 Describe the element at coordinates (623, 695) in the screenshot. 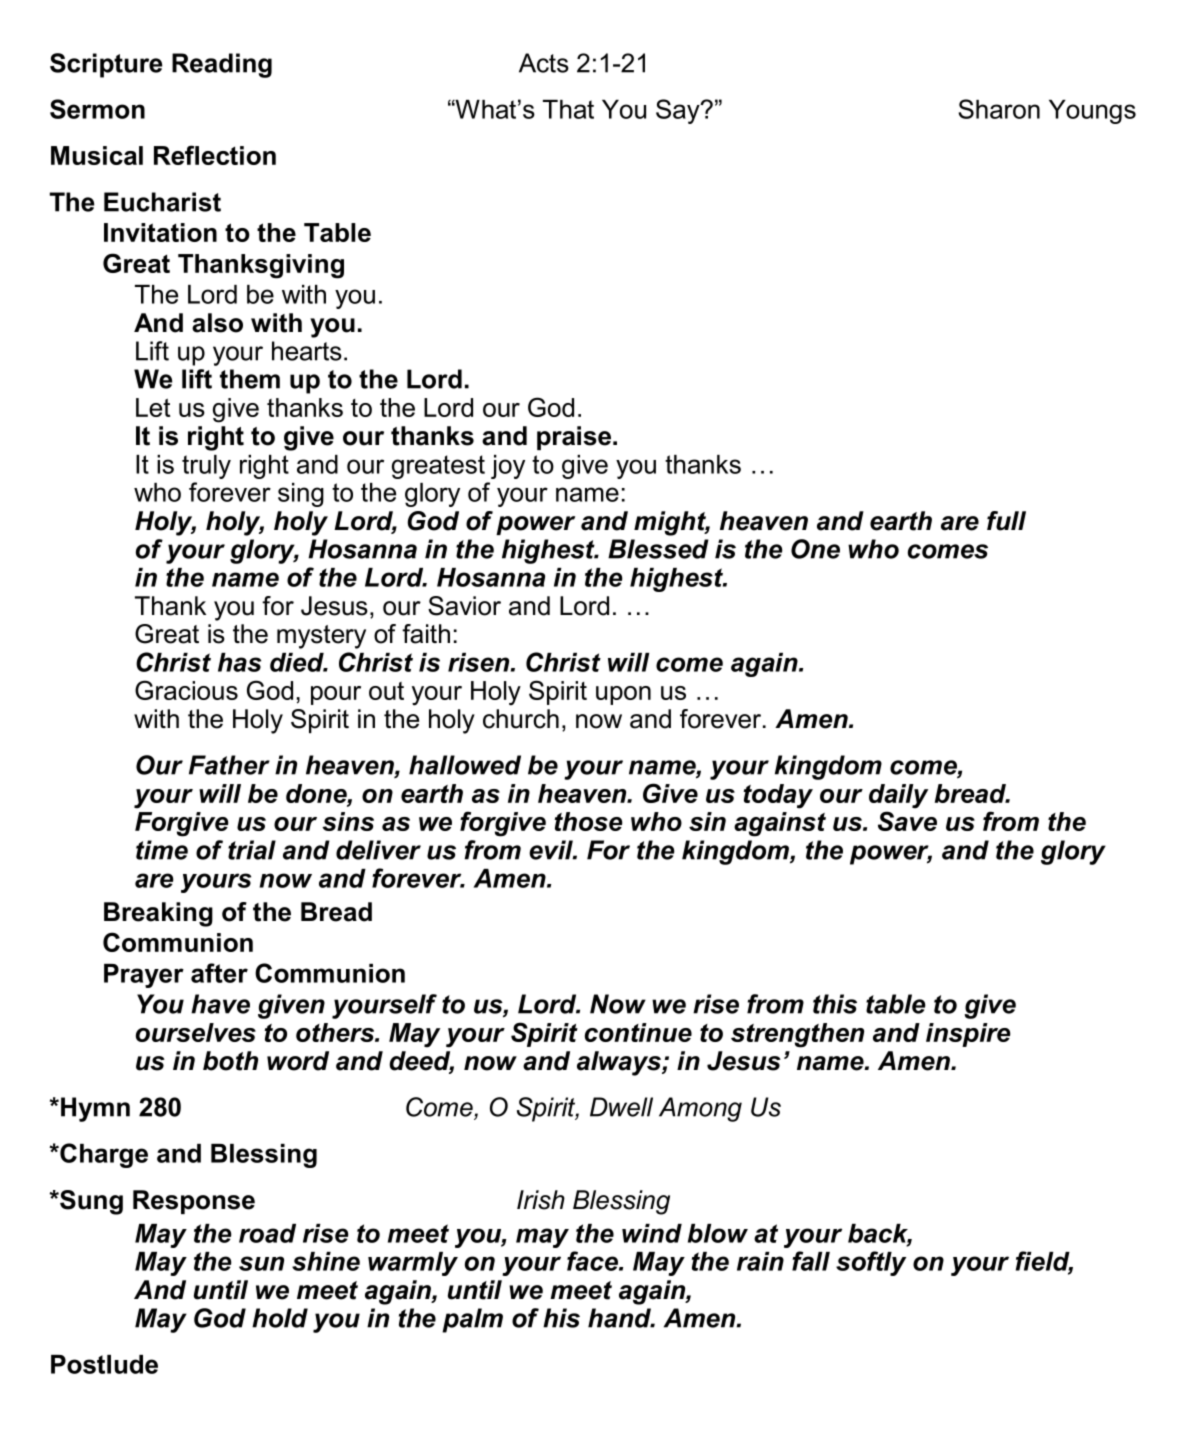

I see `upon` at that location.
